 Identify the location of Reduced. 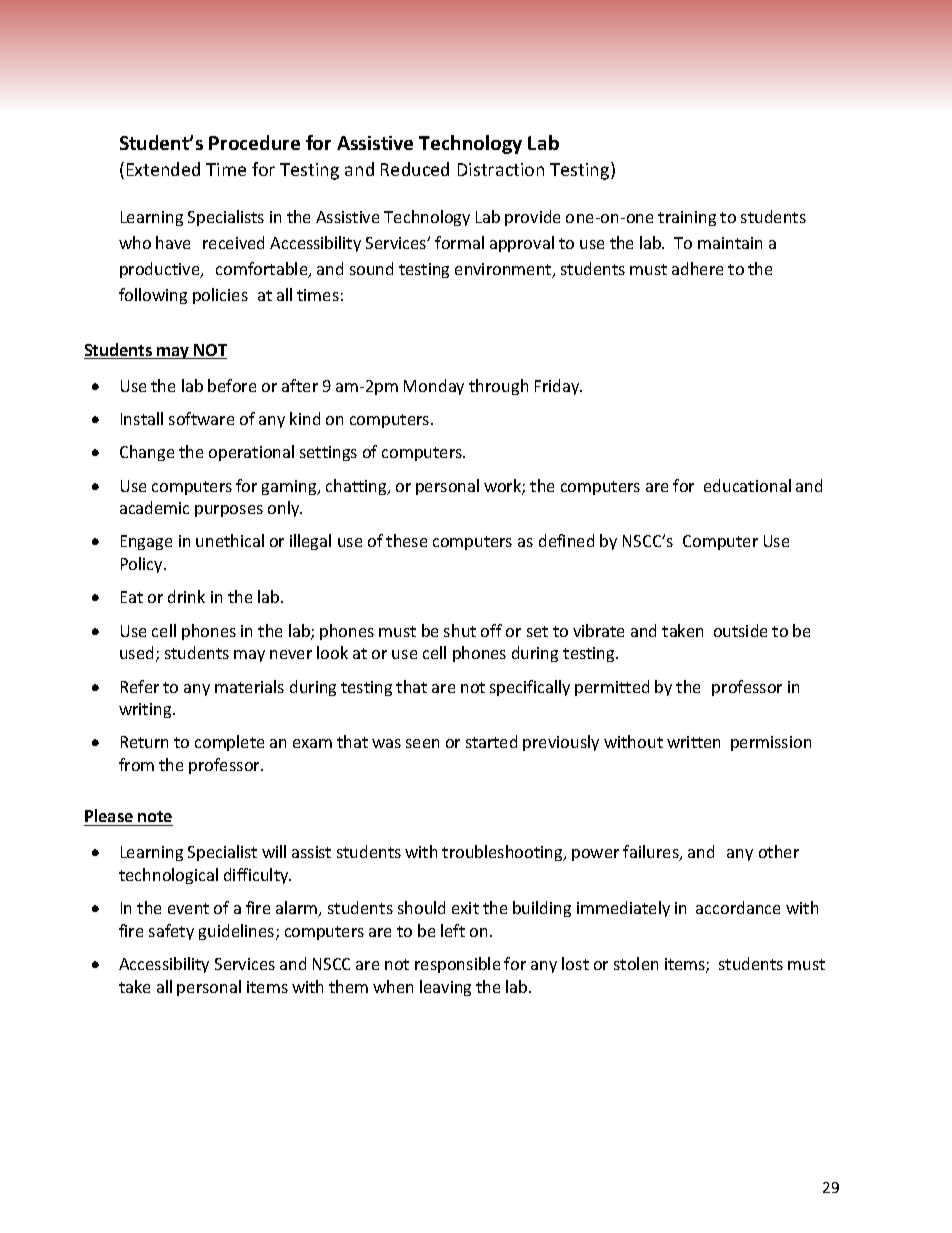
(415, 169).
